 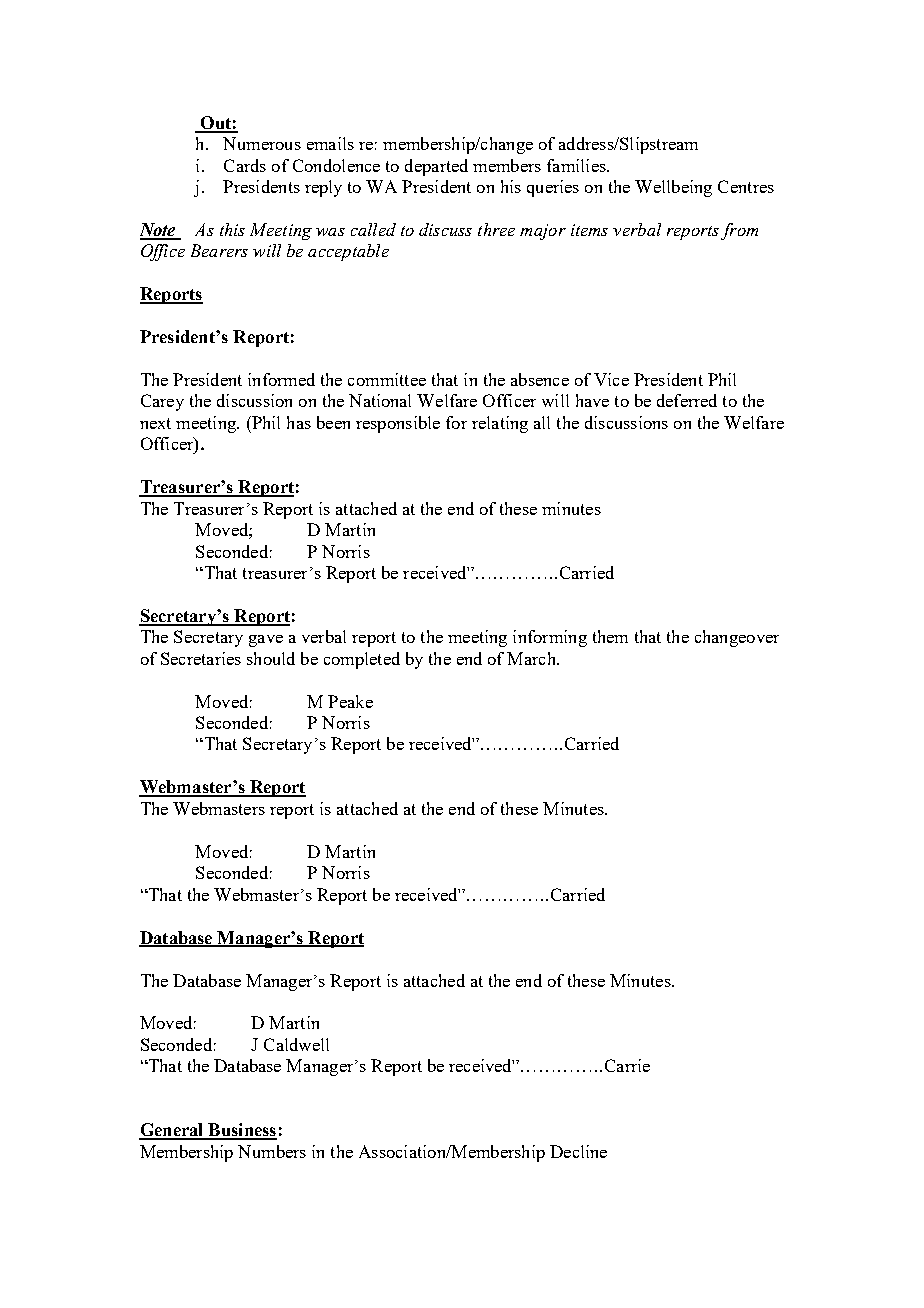 What do you see at coordinates (281, 379) in the image?
I see `informed` at bounding box center [281, 379].
